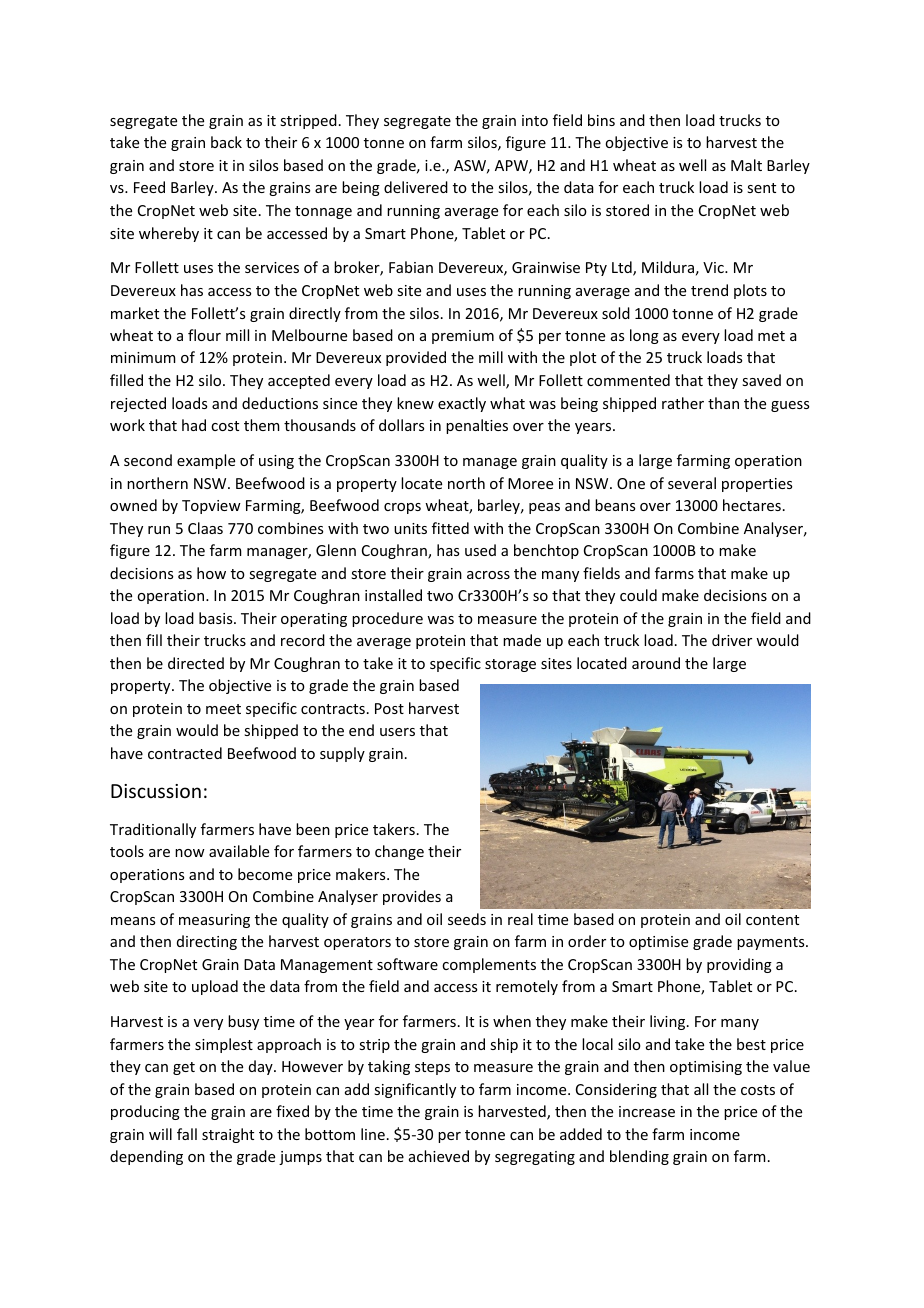  I want to click on penalties, so click(477, 426).
